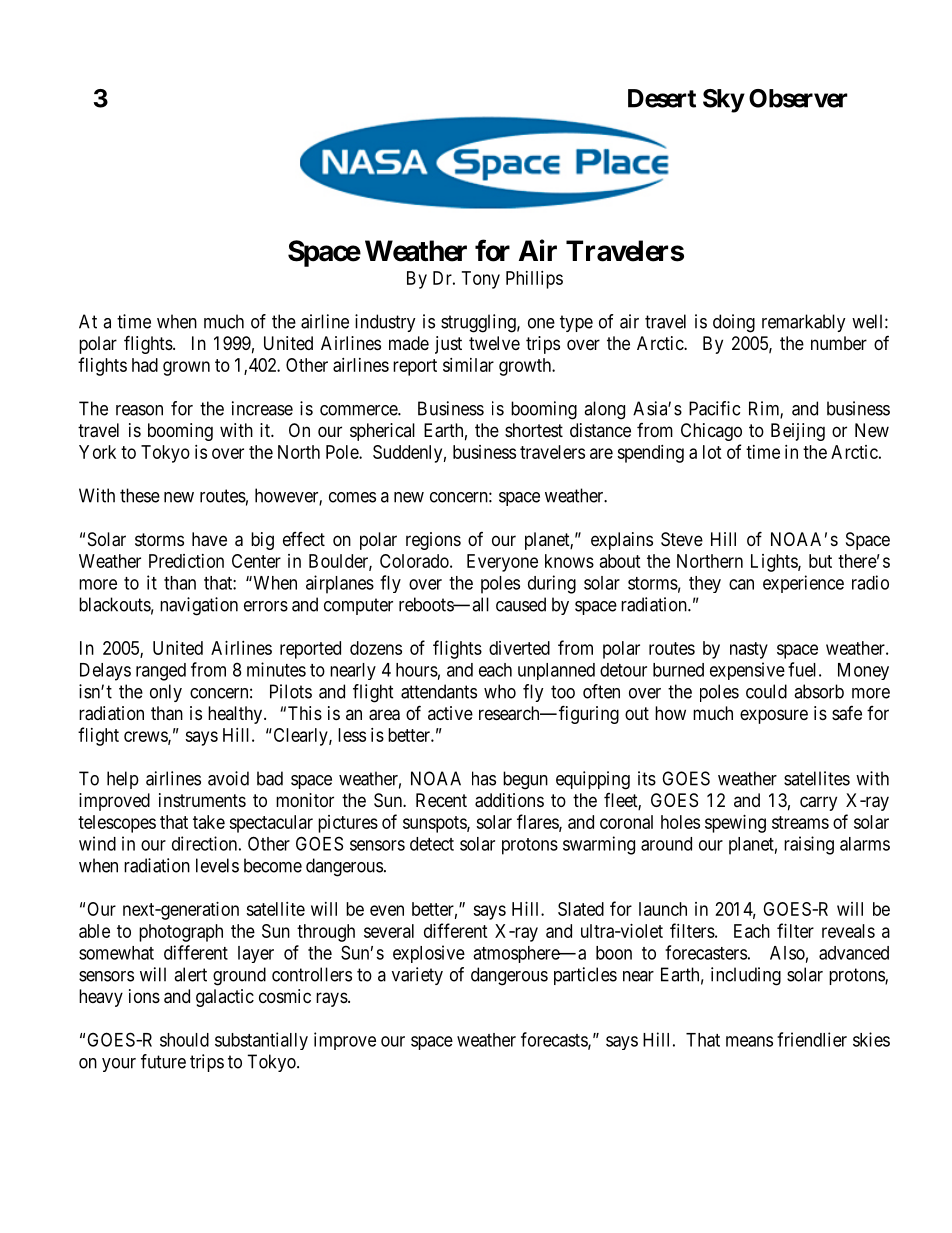 The width and height of the image is (952, 1233). What do you see at coordinates (481, 280) in the image?
I see `Tony` at bounding box center [481, 280].
